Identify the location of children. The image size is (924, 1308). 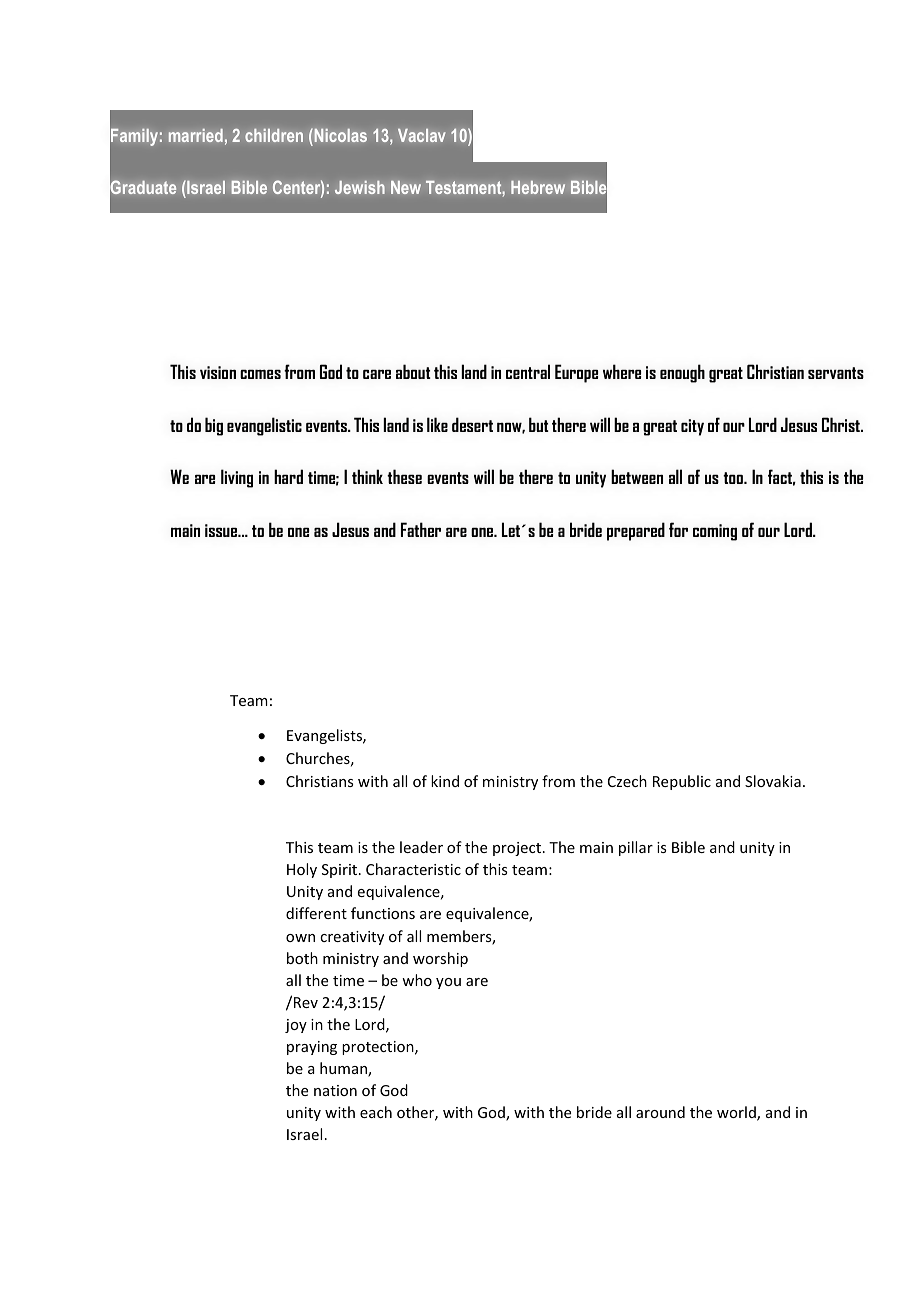
(274, 135).
